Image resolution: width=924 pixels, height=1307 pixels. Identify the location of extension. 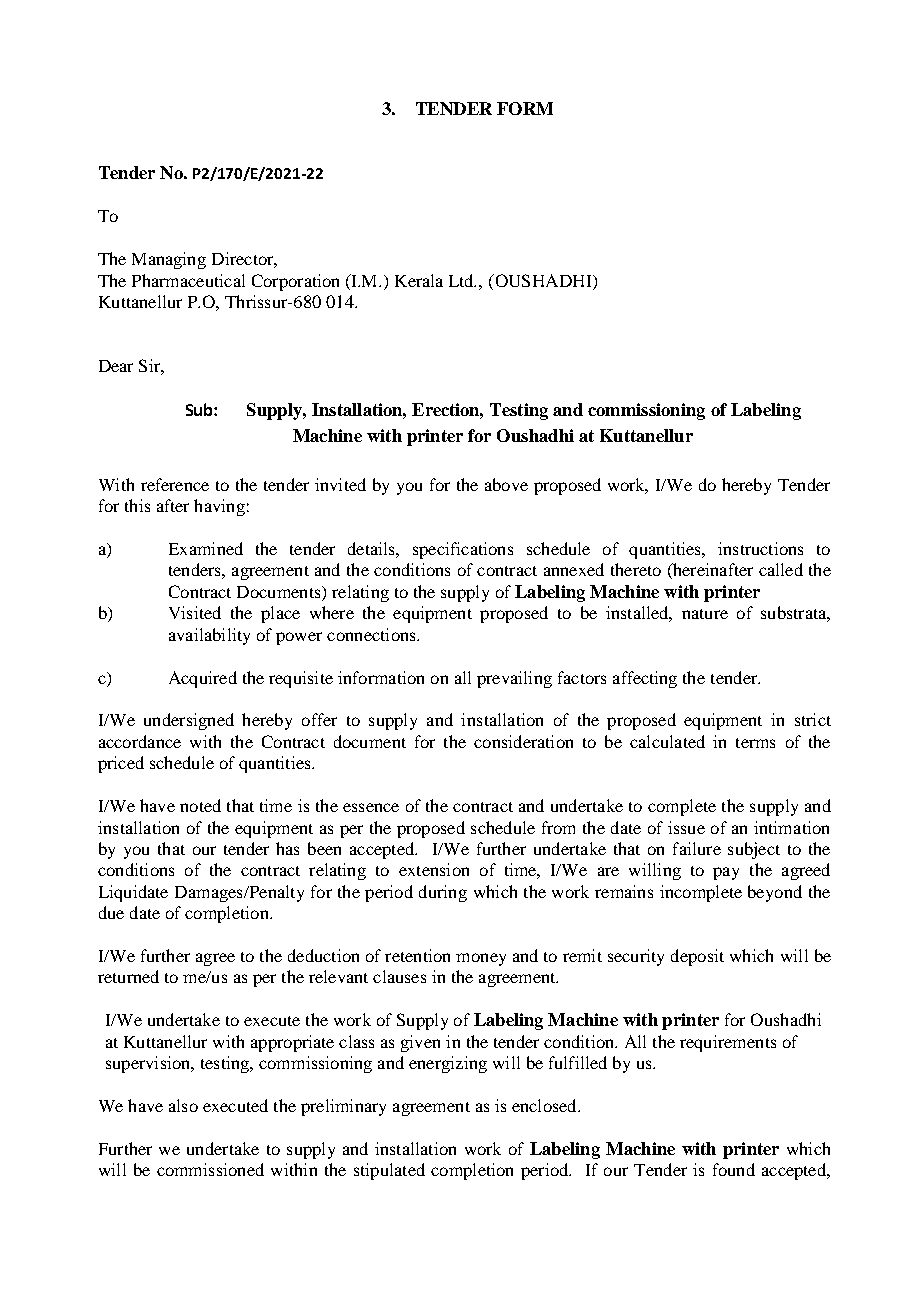
(434, 869).
